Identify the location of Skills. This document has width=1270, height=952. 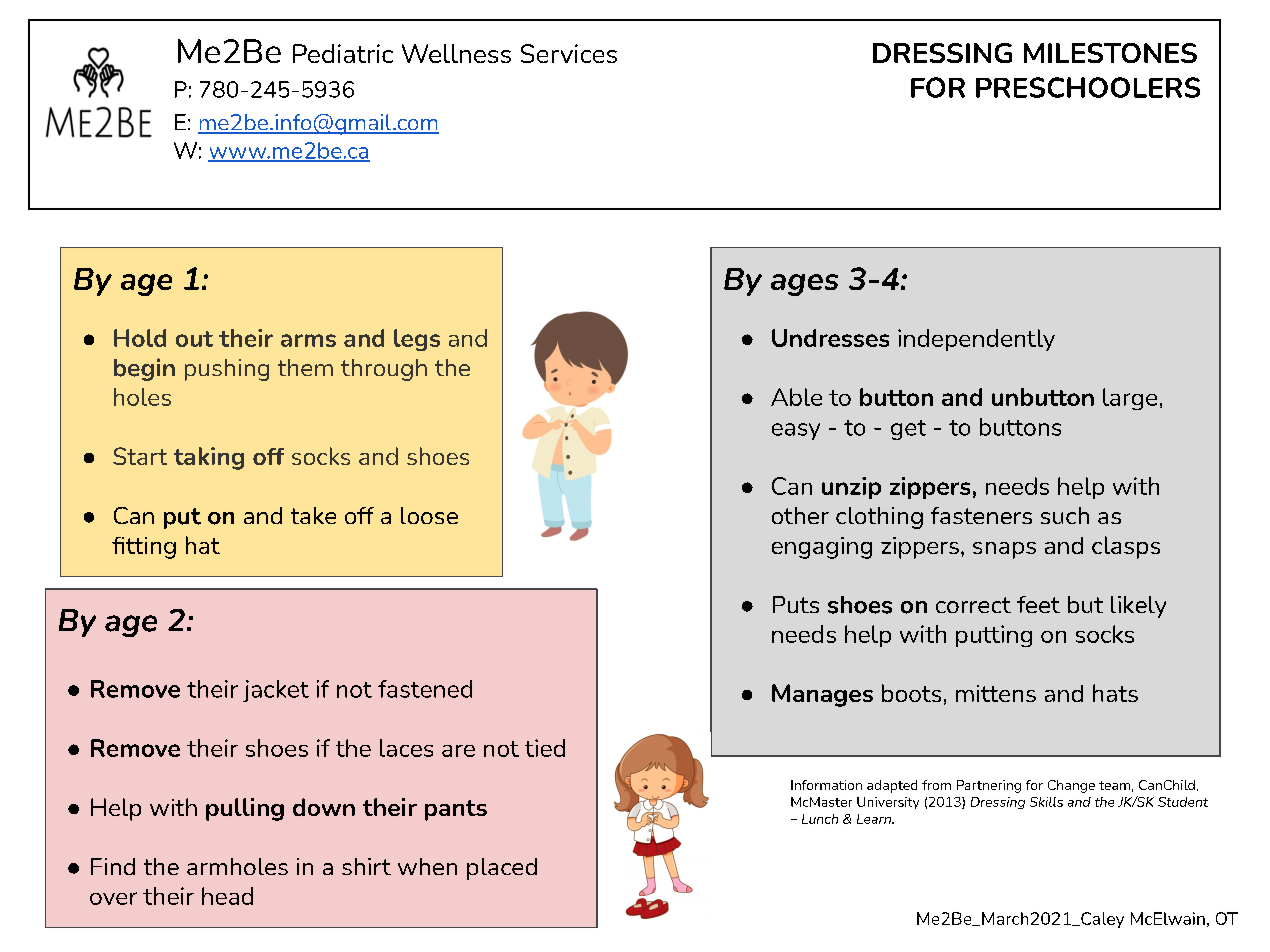
(1046, 802).
